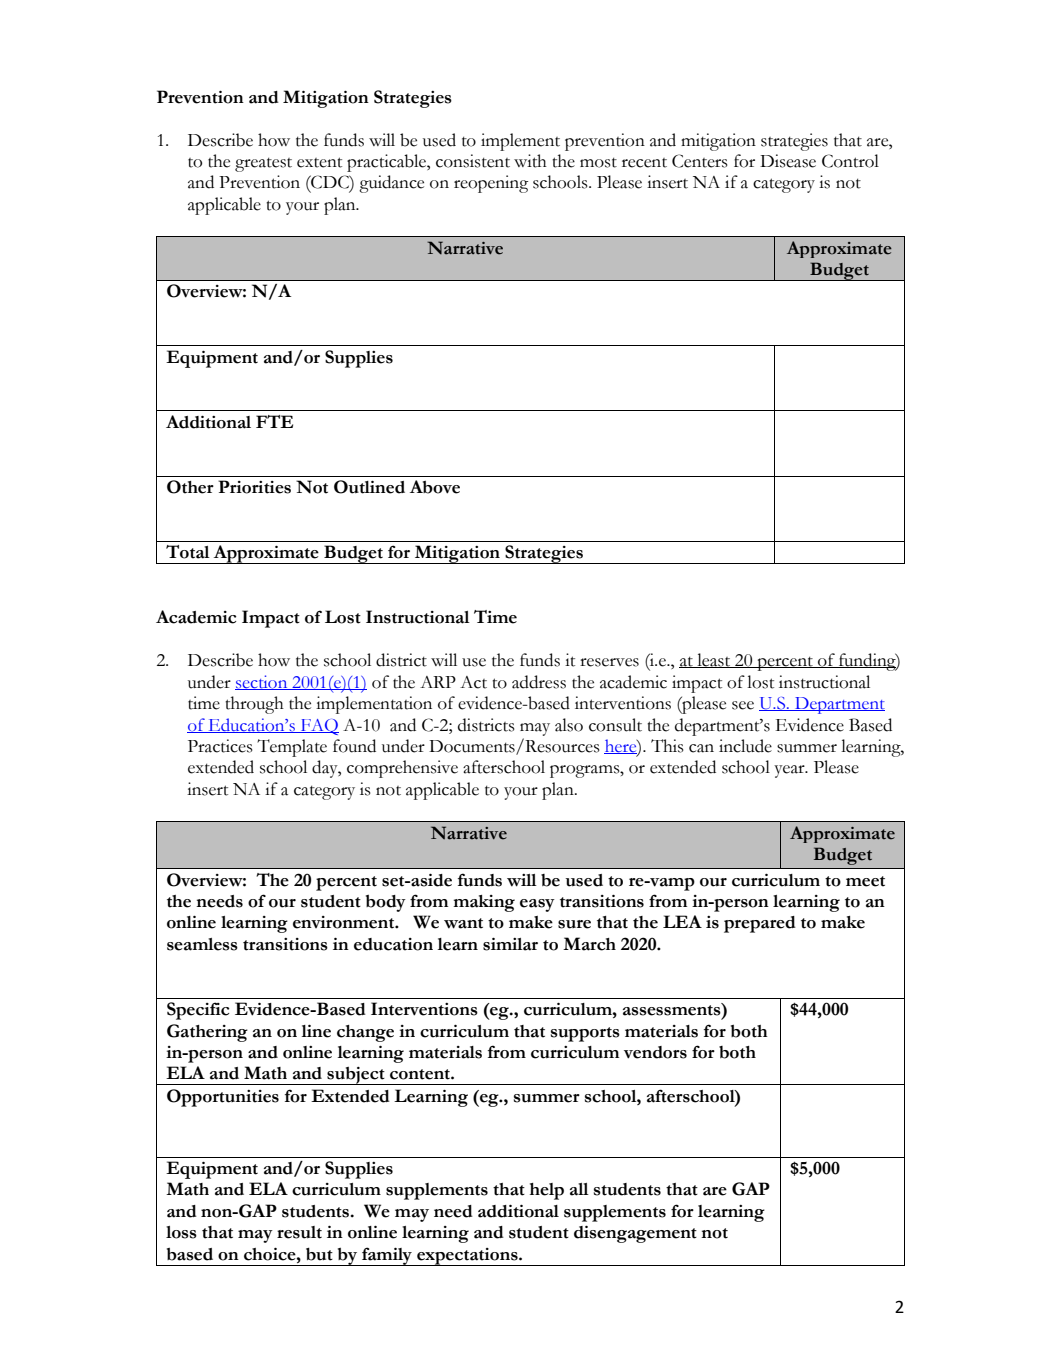 The width and height of the page is (1060, 1372). What do you see at coordinates (491, 184) in the page?
I see `reopening` at bounding box center [491, 184].
